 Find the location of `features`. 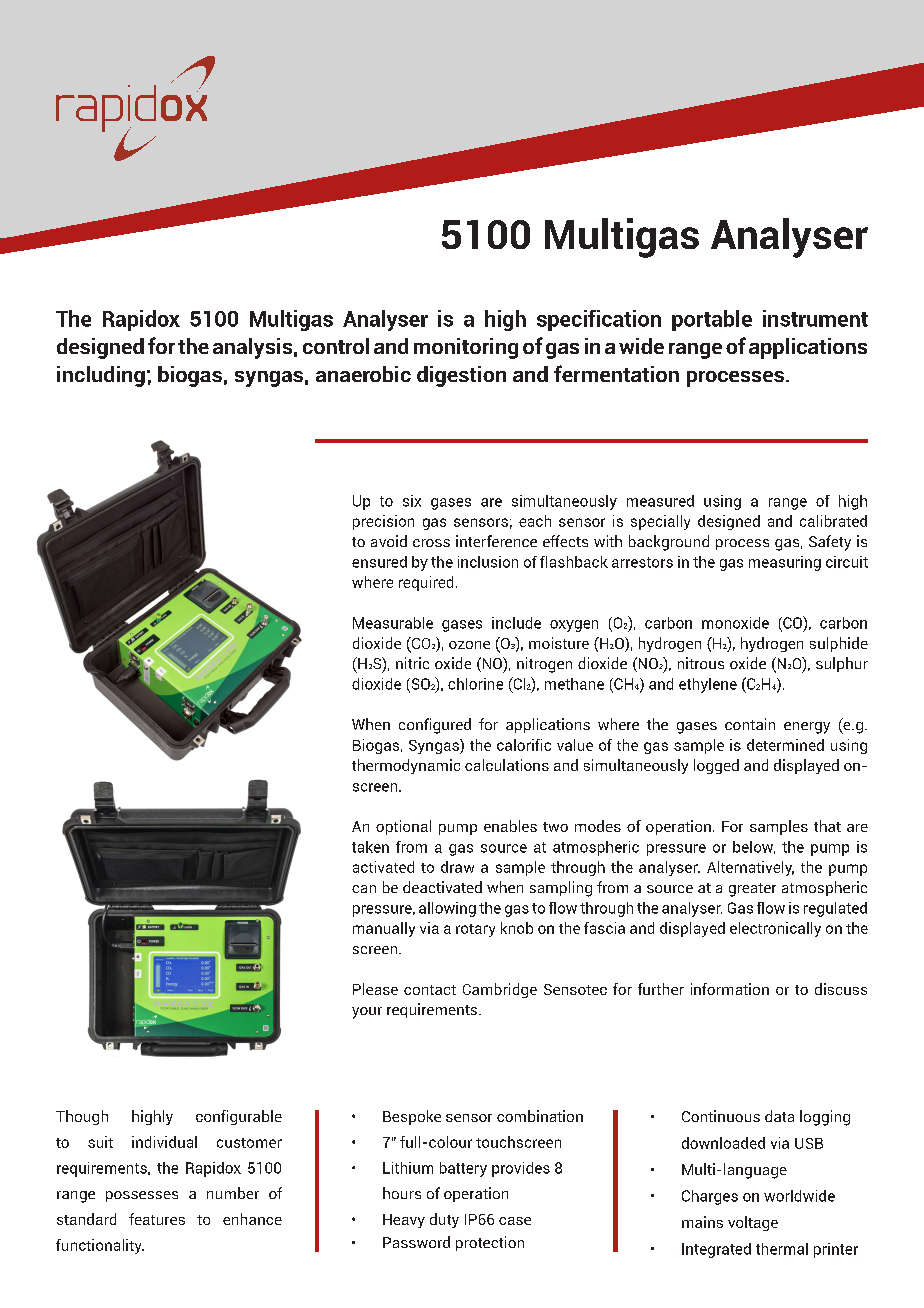

features is located at coordinates (157, 1219).
